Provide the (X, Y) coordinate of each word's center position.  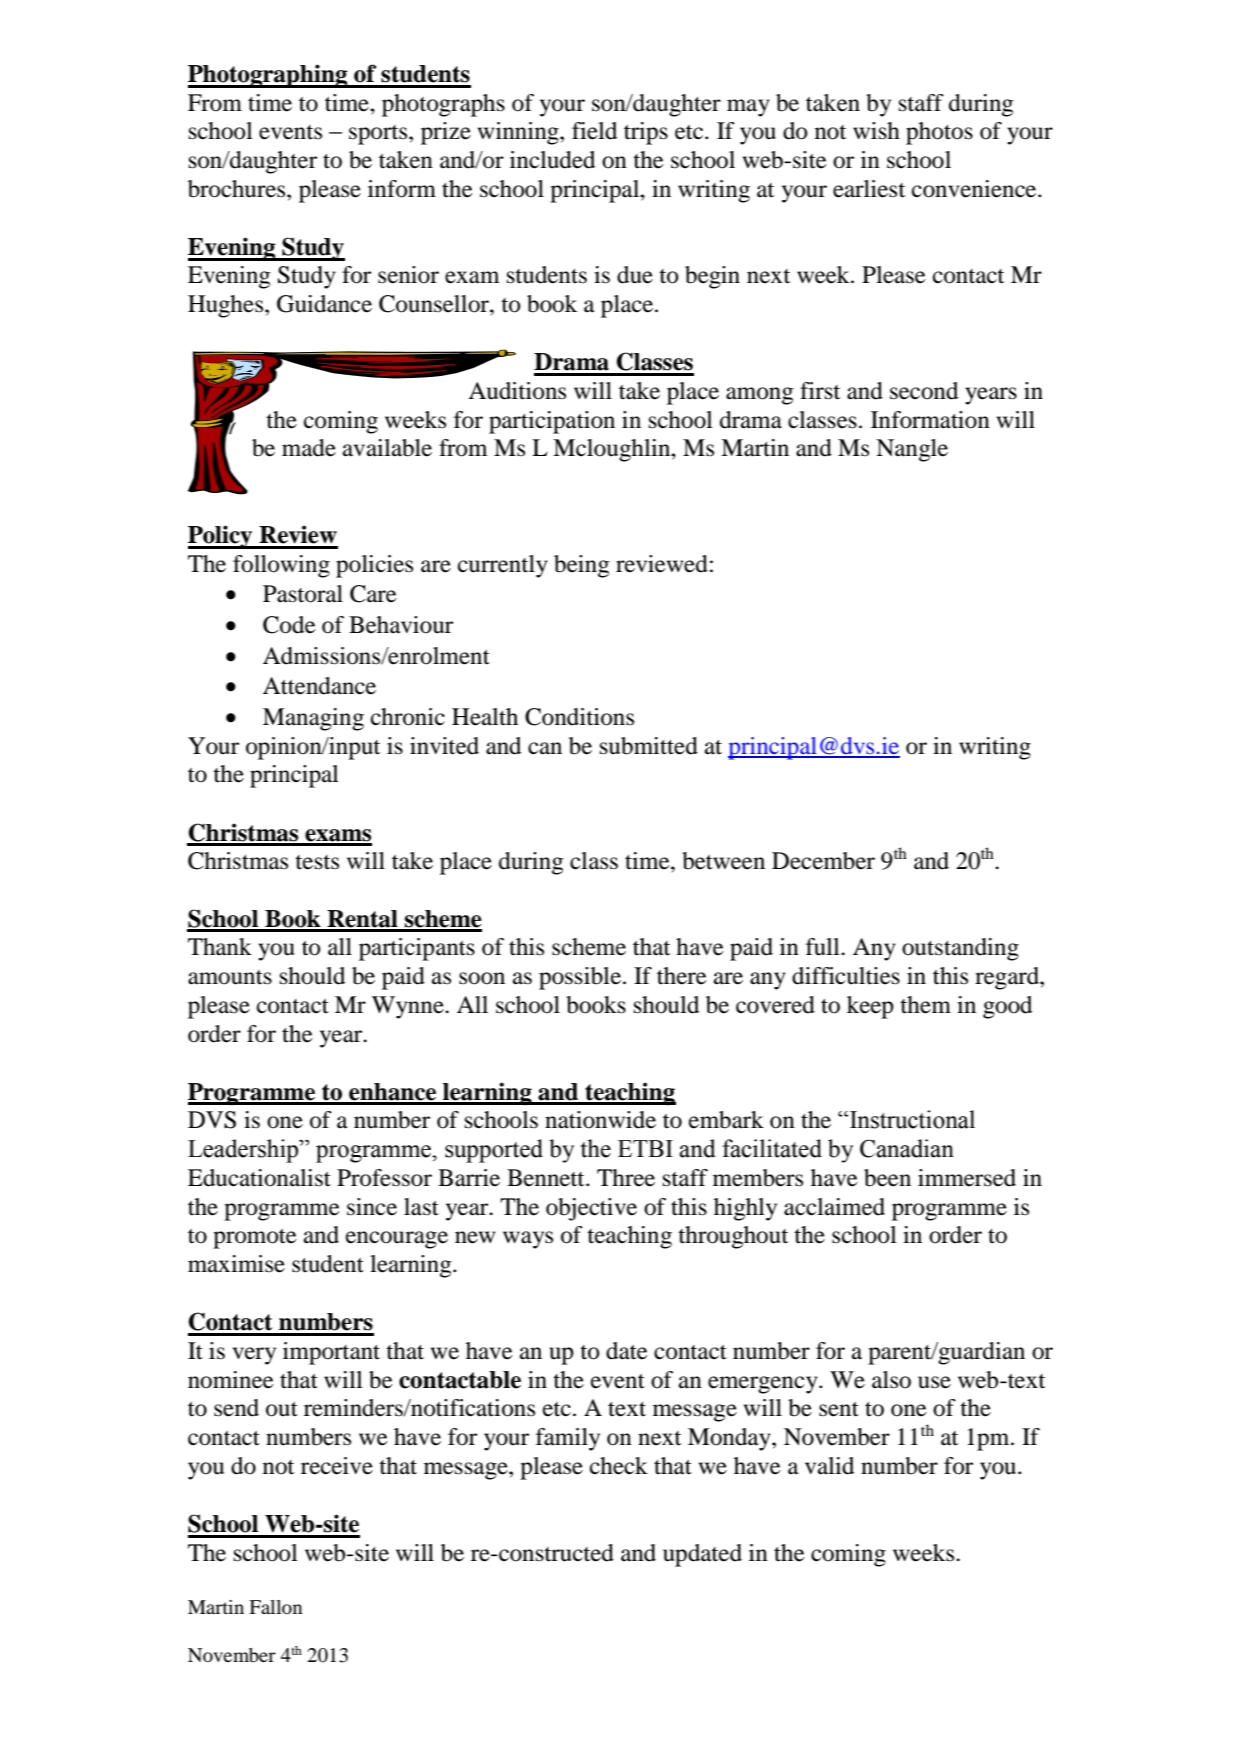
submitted (649, 746)
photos (939, 133)
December (823, 861)
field (594, 131)
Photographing (269, 76)
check (619, 1466)
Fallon (276, 1607)
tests (317, 862)
